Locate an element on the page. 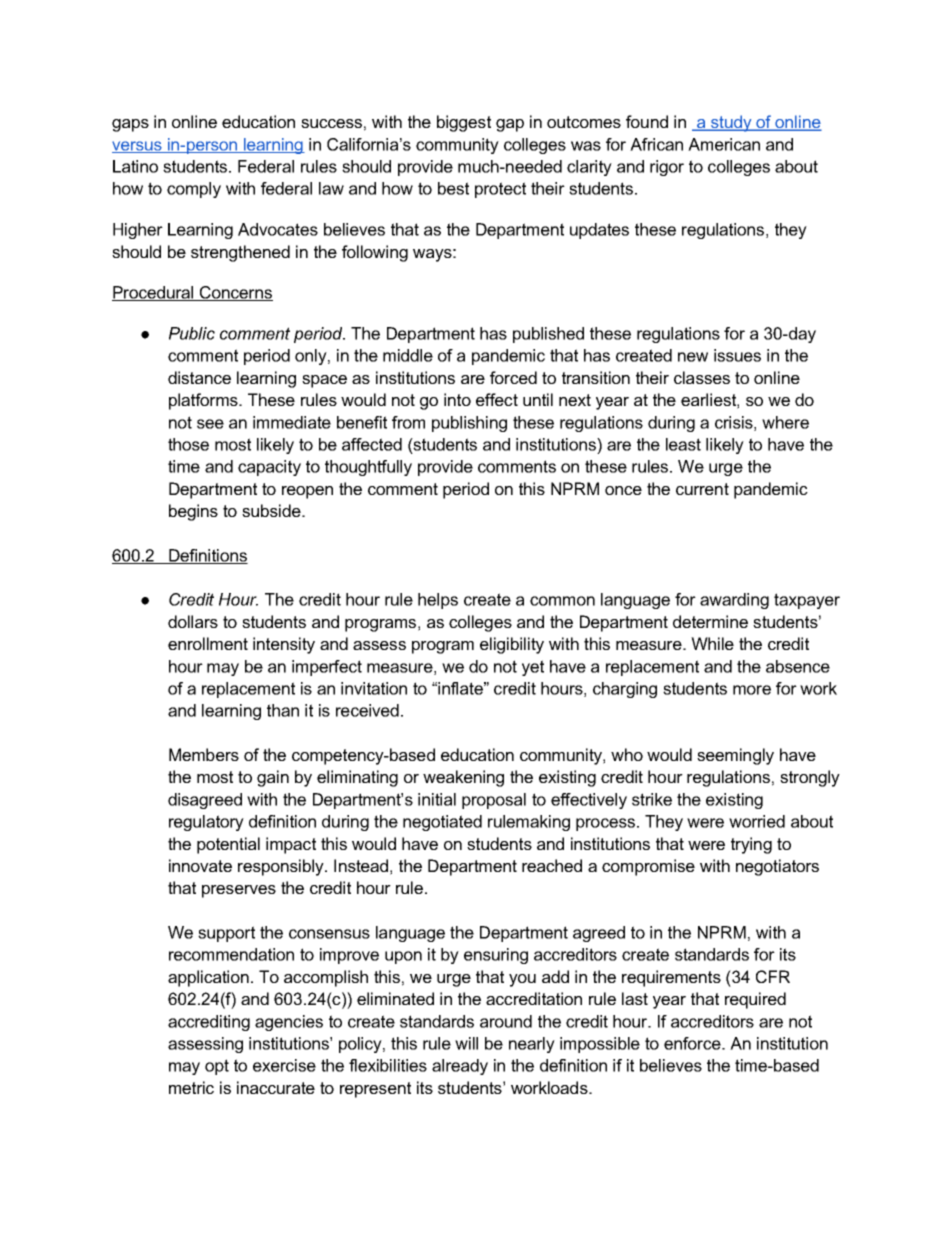 The width and height of the document is (952, 1233). regulatory is located at coordinates (206, 823).
